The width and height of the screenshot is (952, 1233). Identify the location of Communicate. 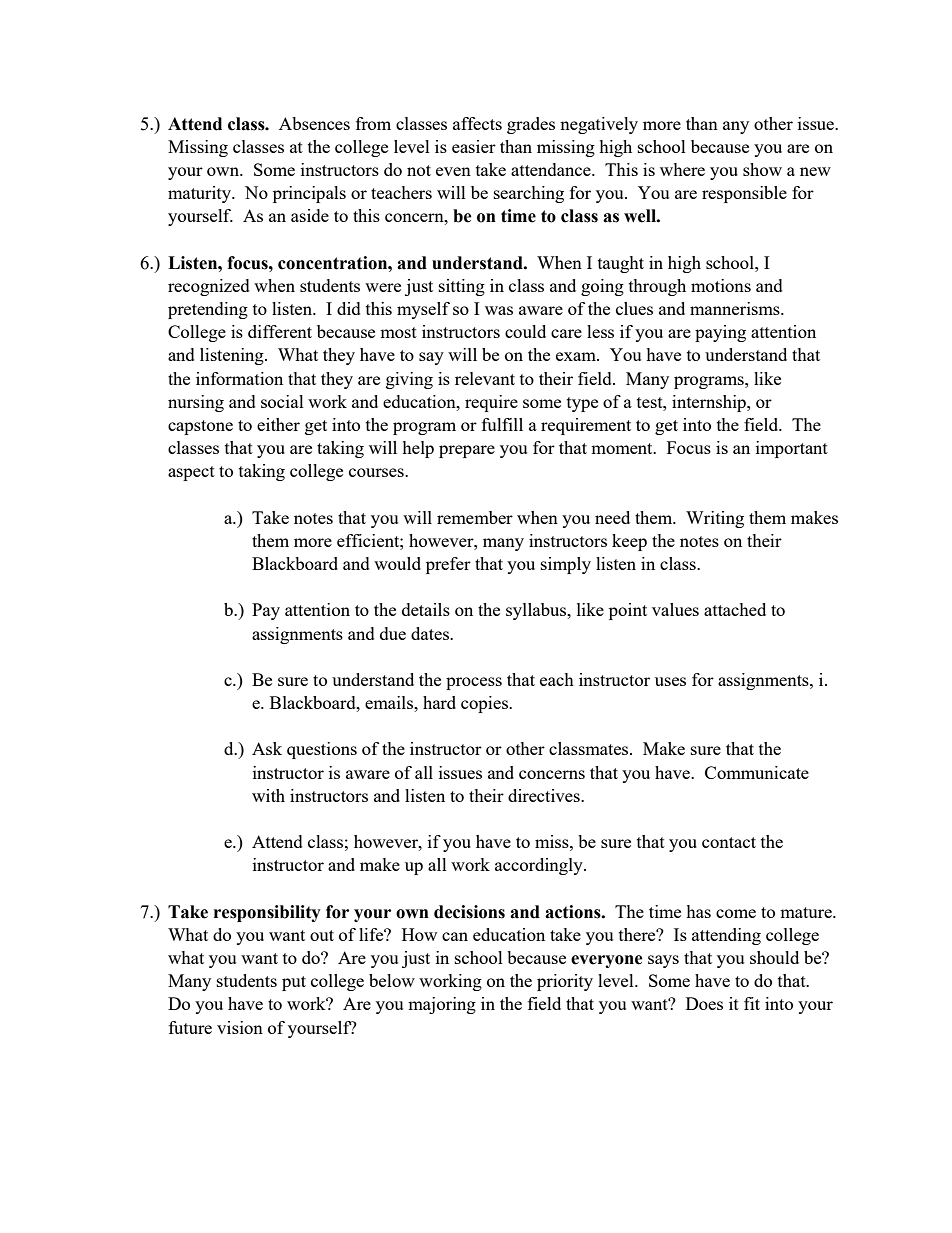
(757, 772).
